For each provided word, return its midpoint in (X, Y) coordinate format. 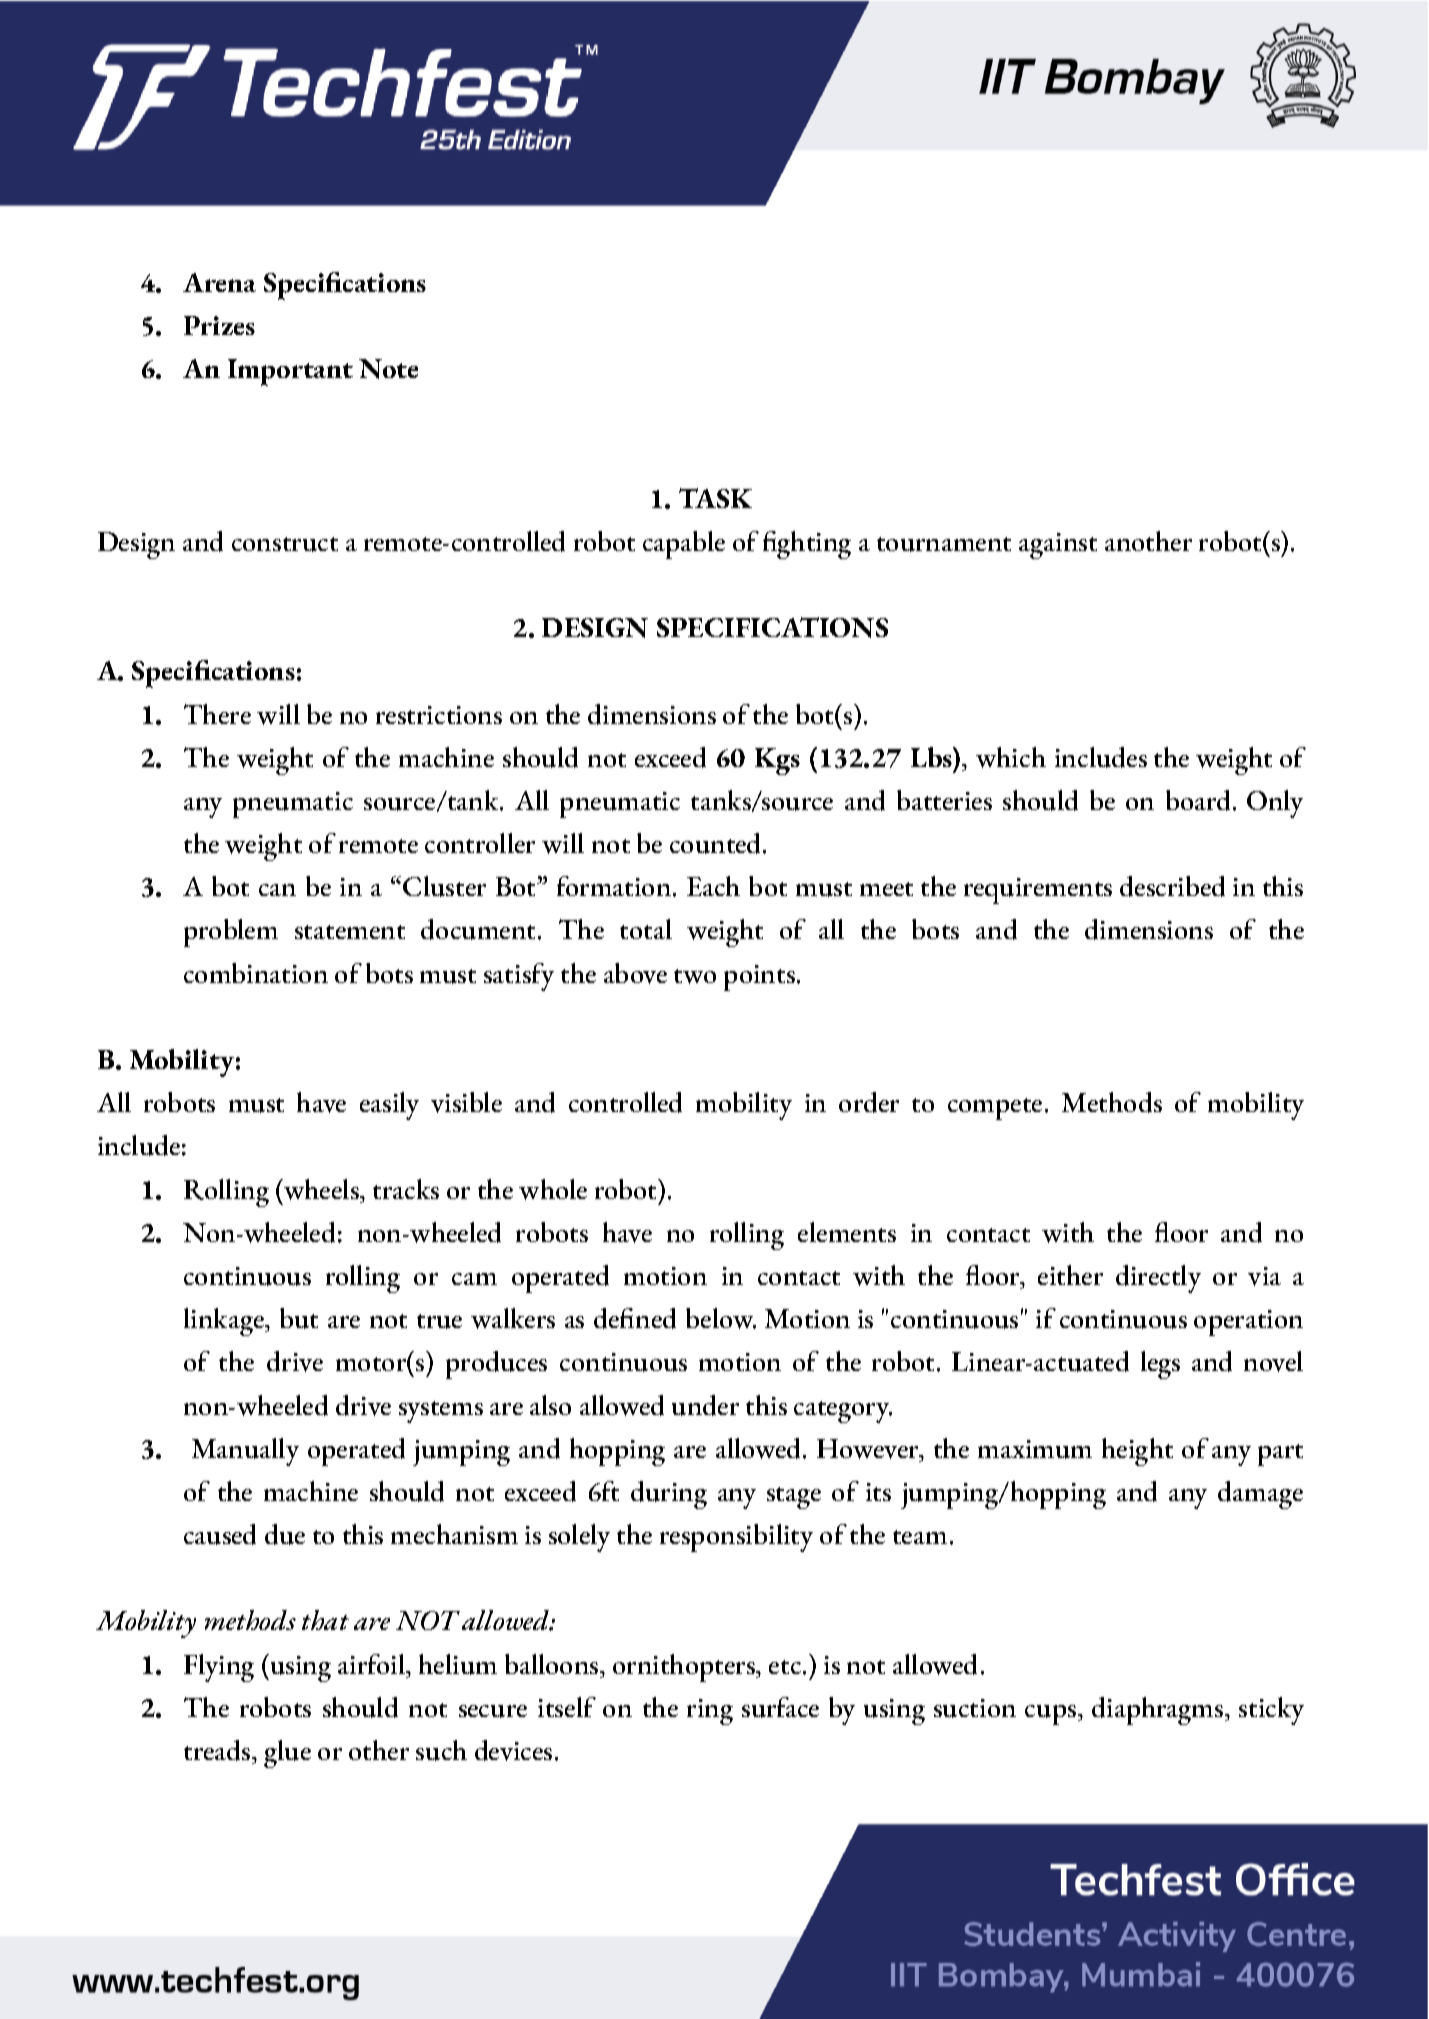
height (1137, 1452)
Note (388, 369)
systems (441, 1412)
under (705, 1405)
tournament (944, 544)
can (277, 890)
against (1058, 546)
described (1172, 886)
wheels (321, 1189)
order (869, 1102)
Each (713, 886)
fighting (807, 545)
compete (995, 1109)
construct (285, 544)
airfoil (373, 1664)
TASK (715, 498)
